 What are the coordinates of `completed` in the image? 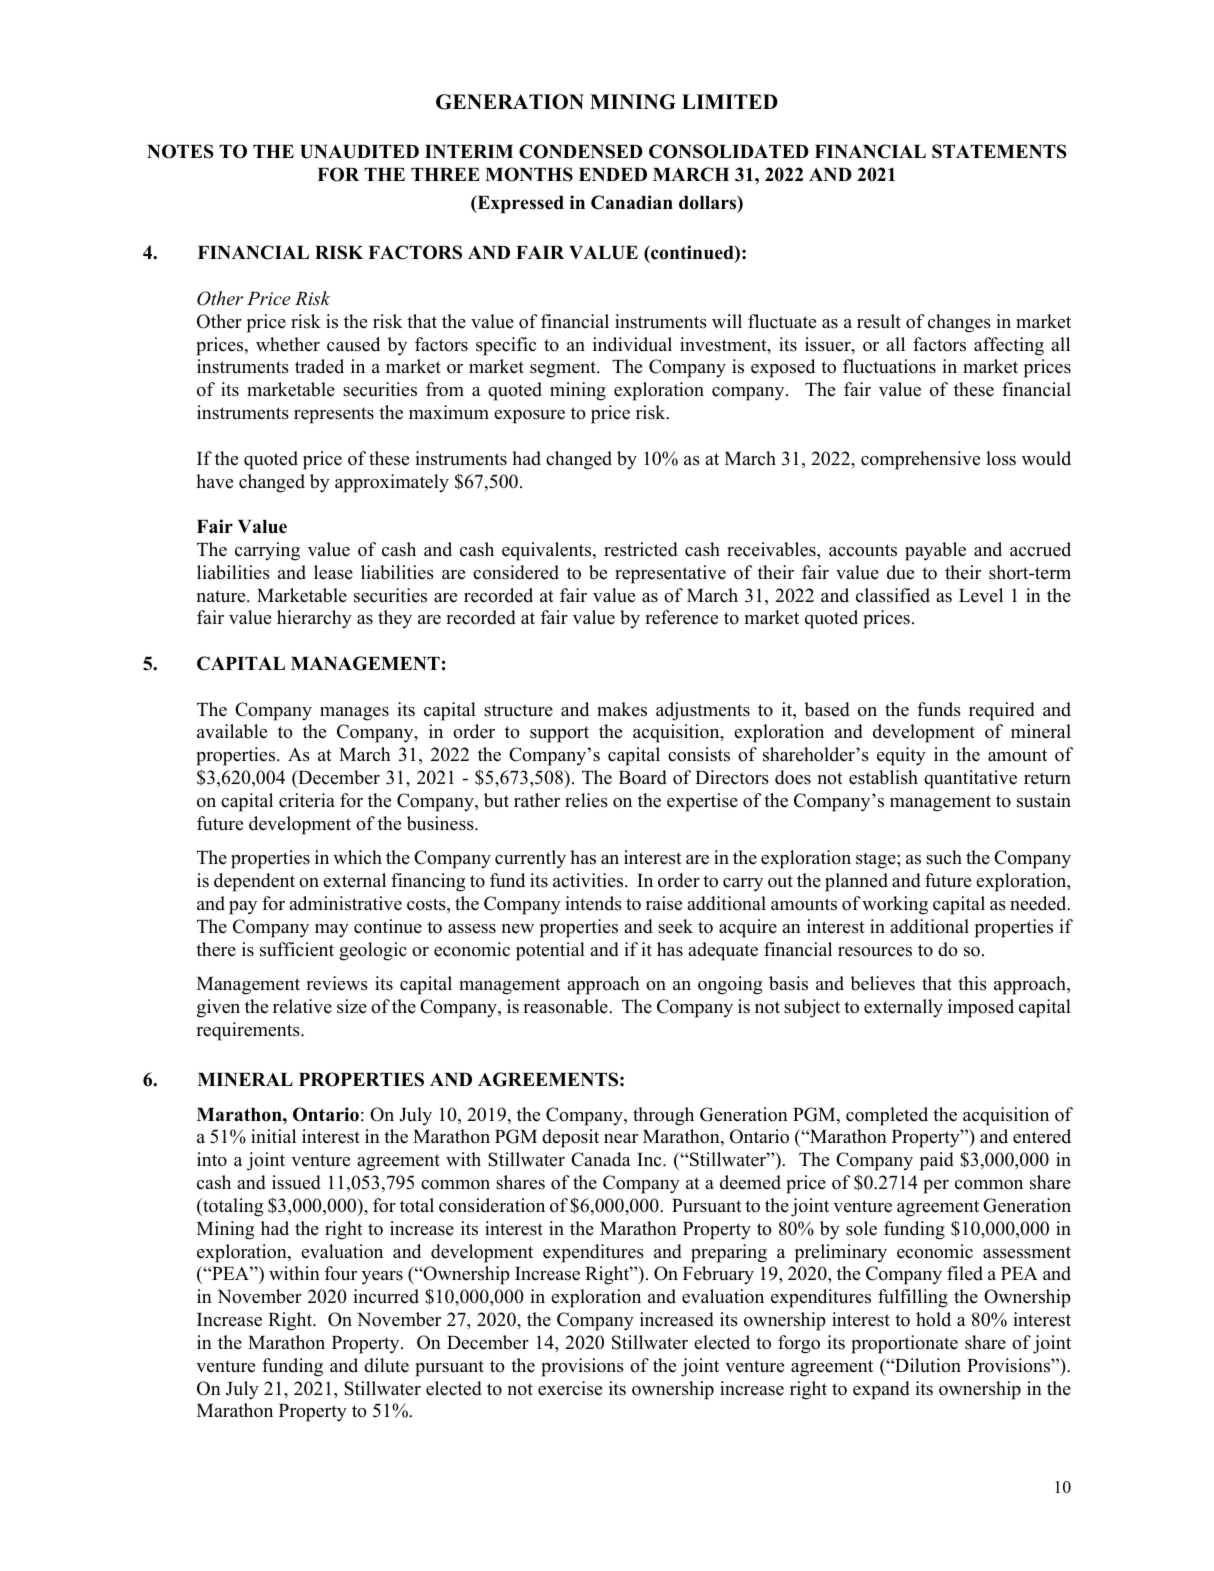 It's located at (887, 1116).
